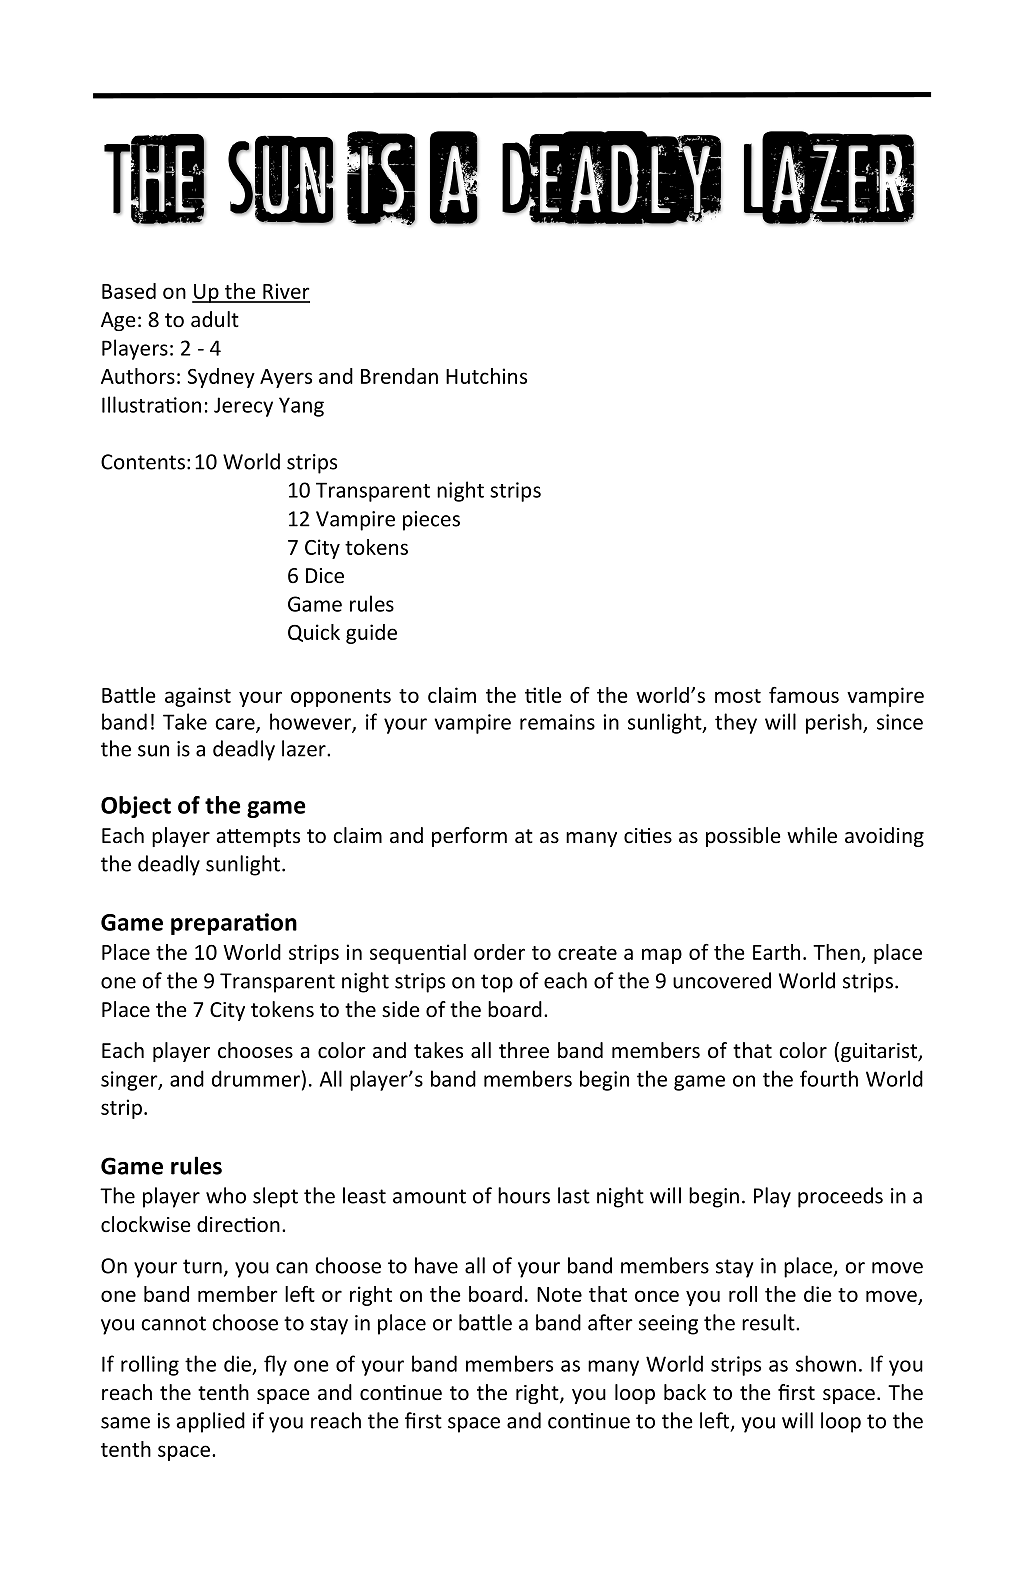 This page has width=1025, height=1584. I want to click on perform, so click(469, 837).
